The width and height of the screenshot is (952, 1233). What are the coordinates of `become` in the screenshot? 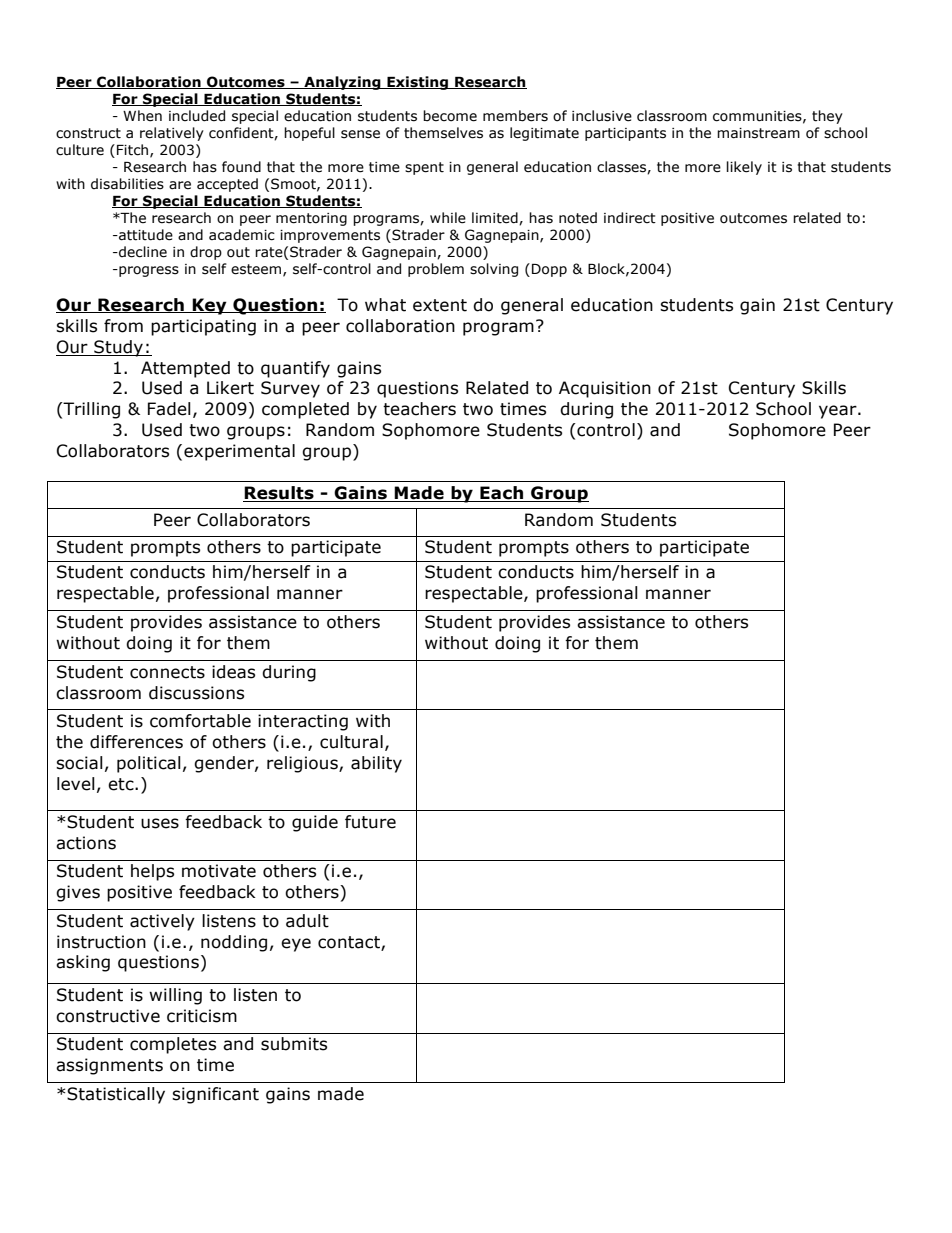 It's located at (450, 116).
